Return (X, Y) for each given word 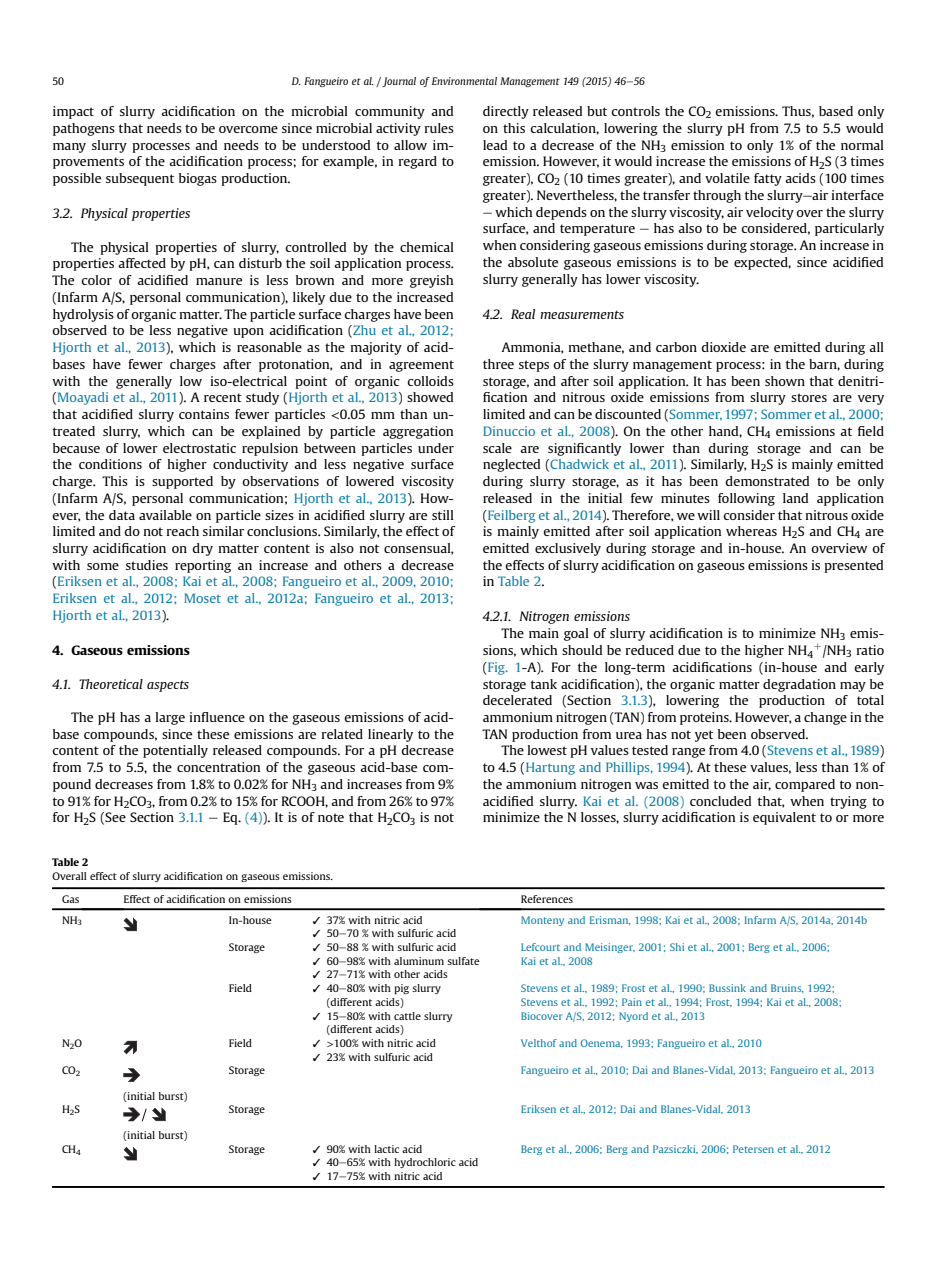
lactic (386, 1149)
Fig (496, 668)
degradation (799, 685)
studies (147, 565)
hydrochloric (425, 1163)
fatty (768, 179)
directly (506, 112)
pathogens (84, 129)
